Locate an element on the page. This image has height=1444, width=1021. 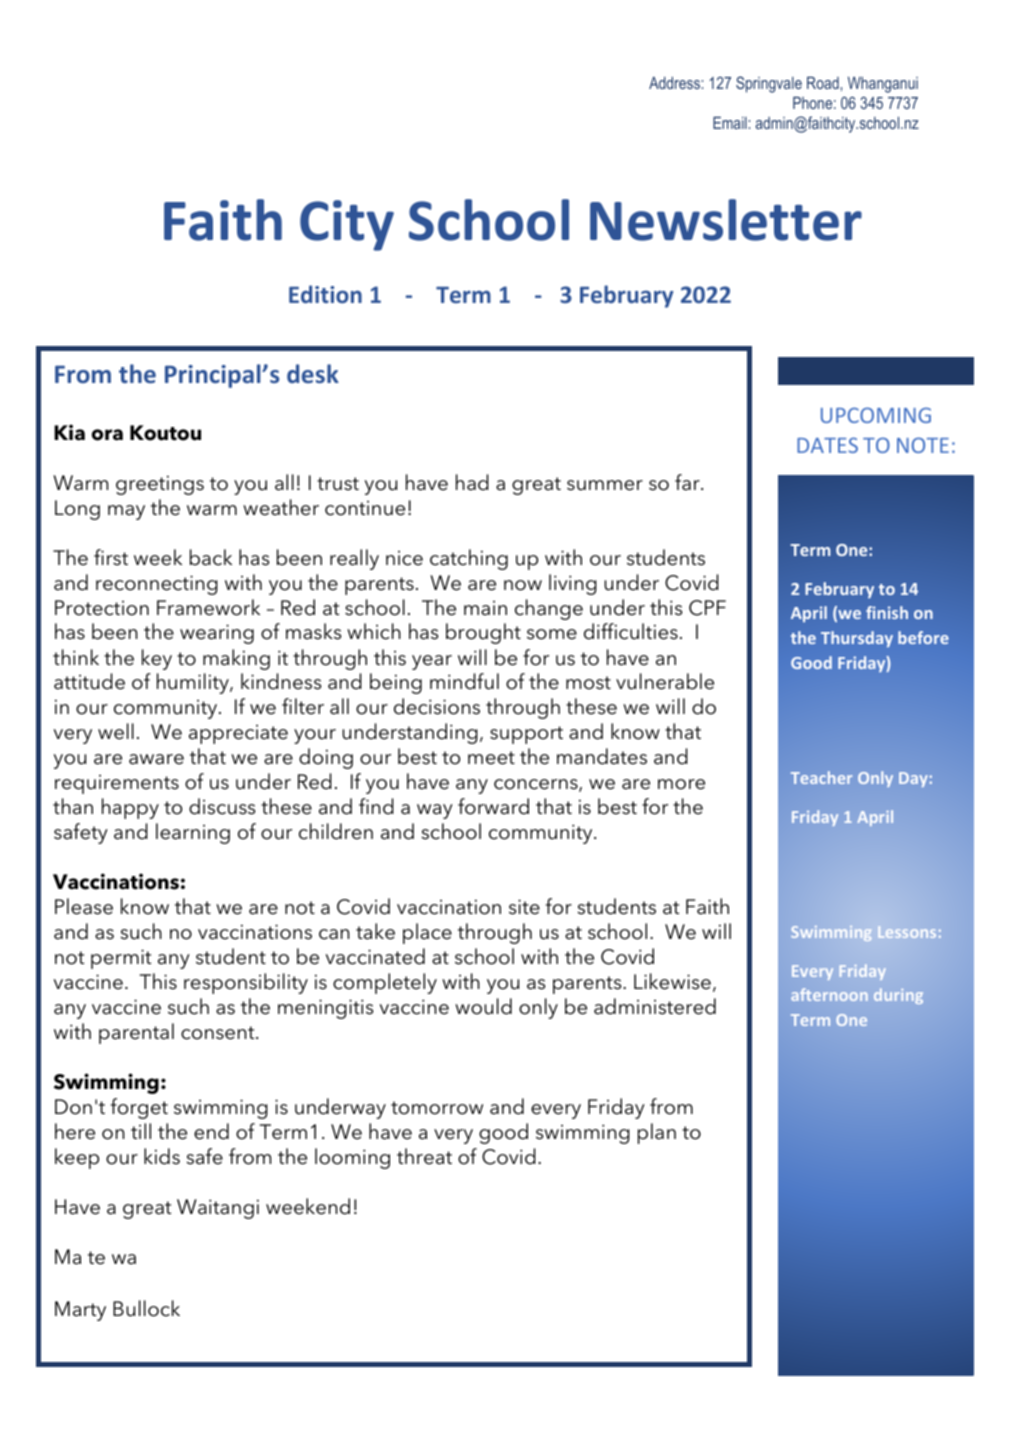
UPCOMING is located at coordinates (876, 415).
